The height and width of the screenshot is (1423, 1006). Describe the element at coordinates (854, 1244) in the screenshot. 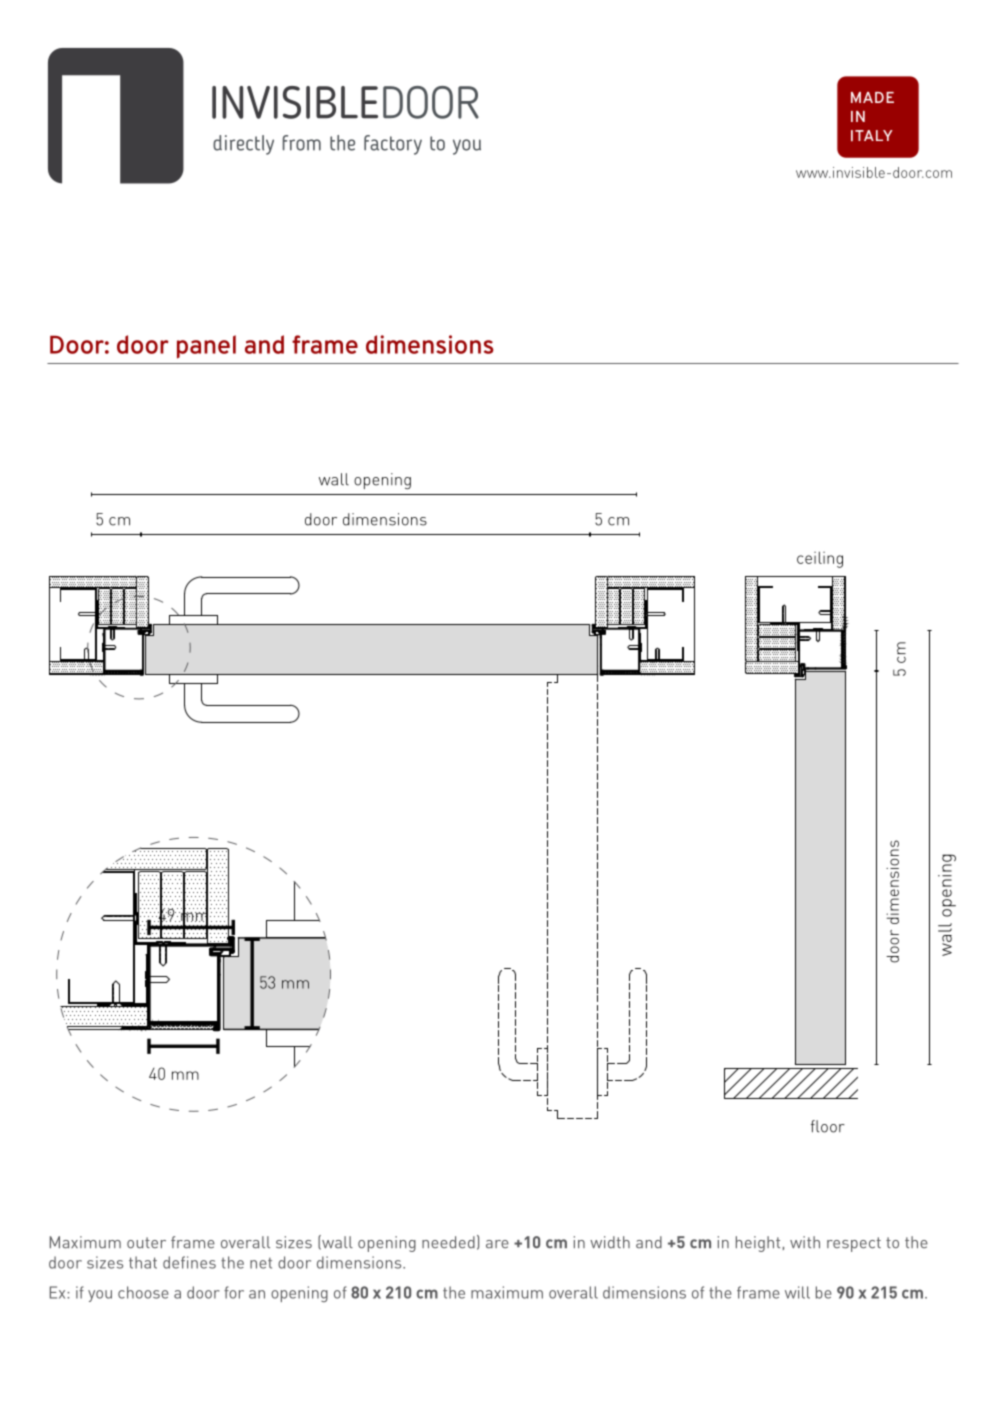

I see `respect` at that location.
